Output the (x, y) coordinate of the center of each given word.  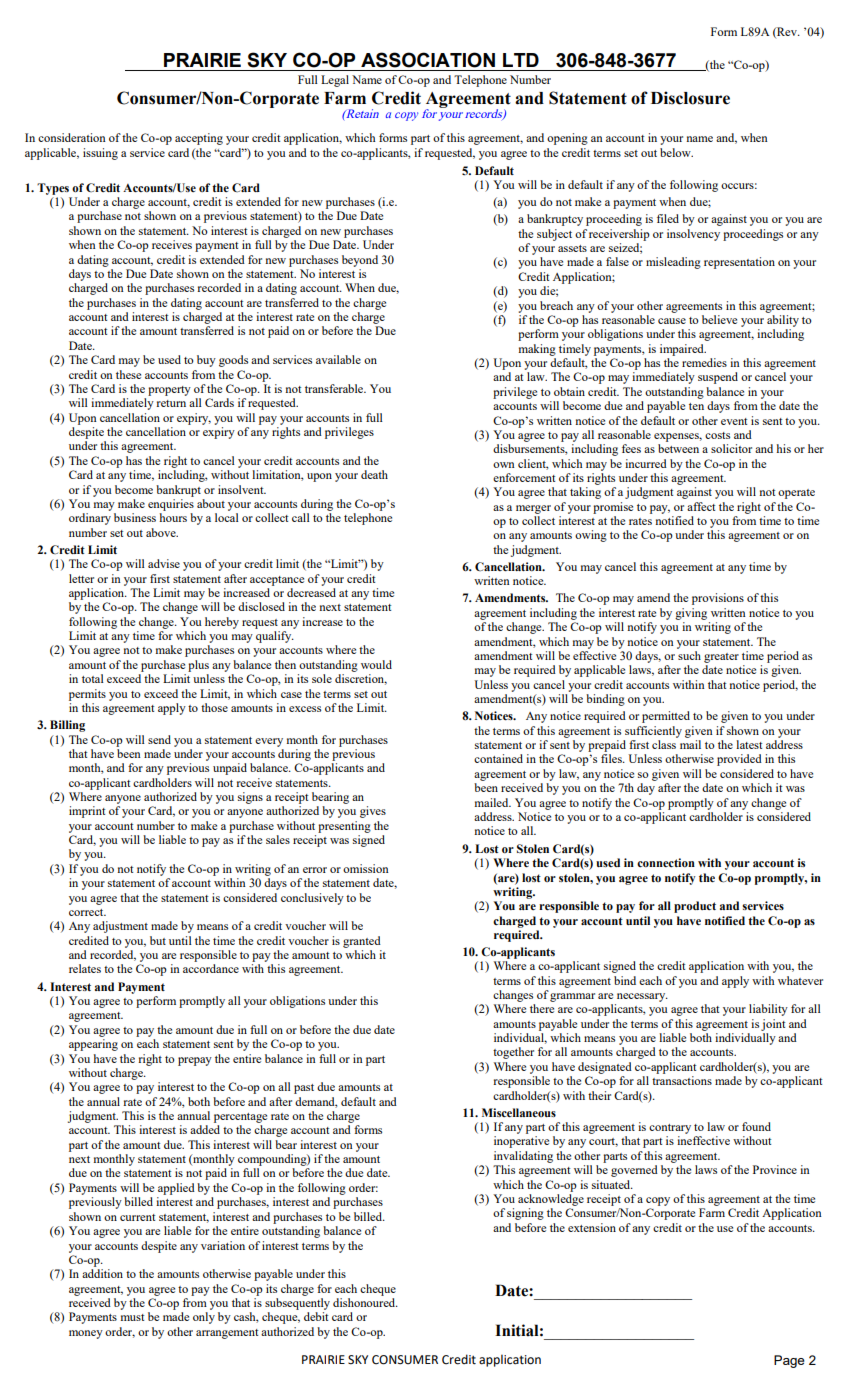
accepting (199, 139)
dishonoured (365, 1302)
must (132, 1317)
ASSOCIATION (428, 60)
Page (789, 1361)
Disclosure (690, 98)
